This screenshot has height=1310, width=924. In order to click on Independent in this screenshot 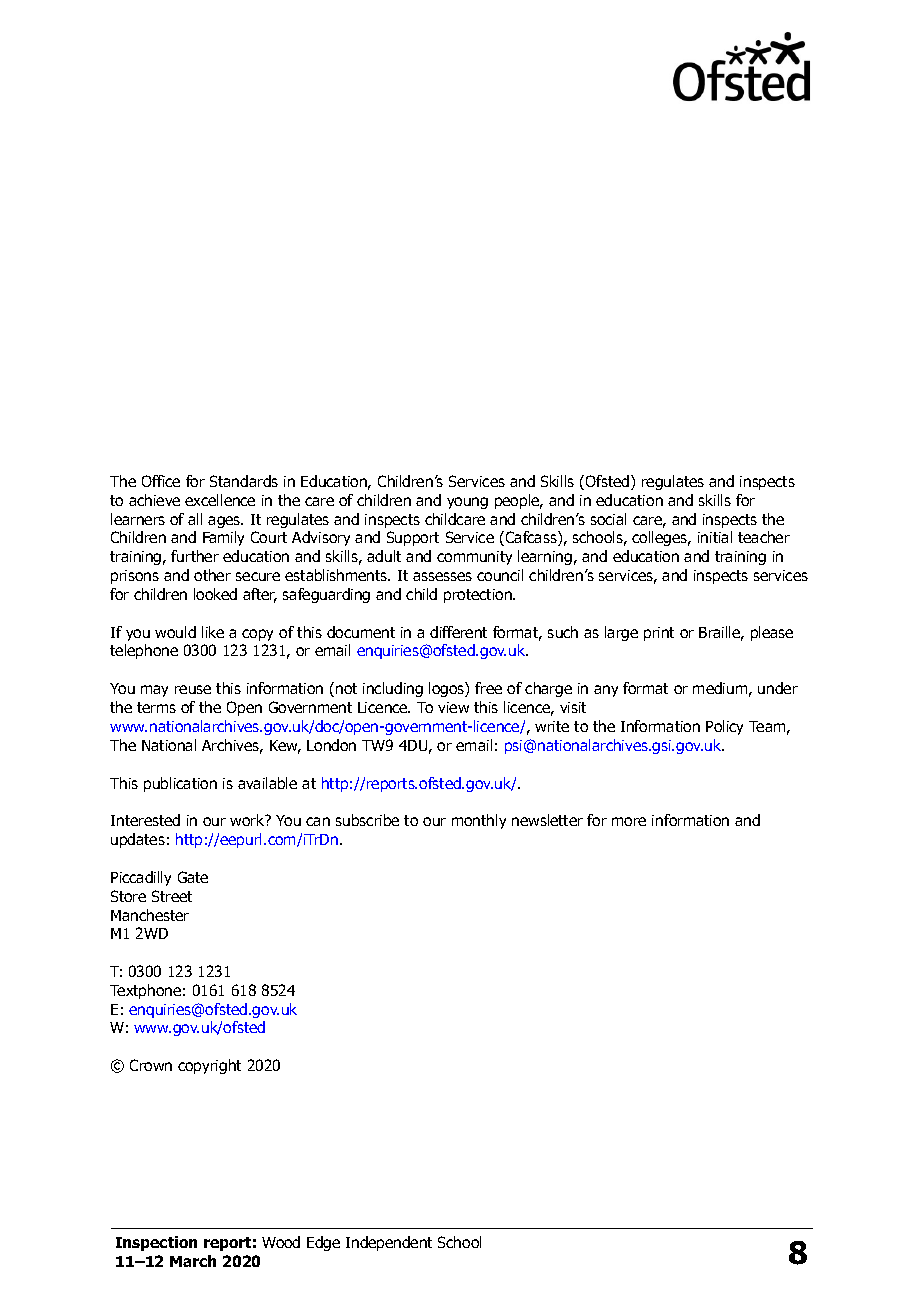, I will do `click(389, 1243)`.
